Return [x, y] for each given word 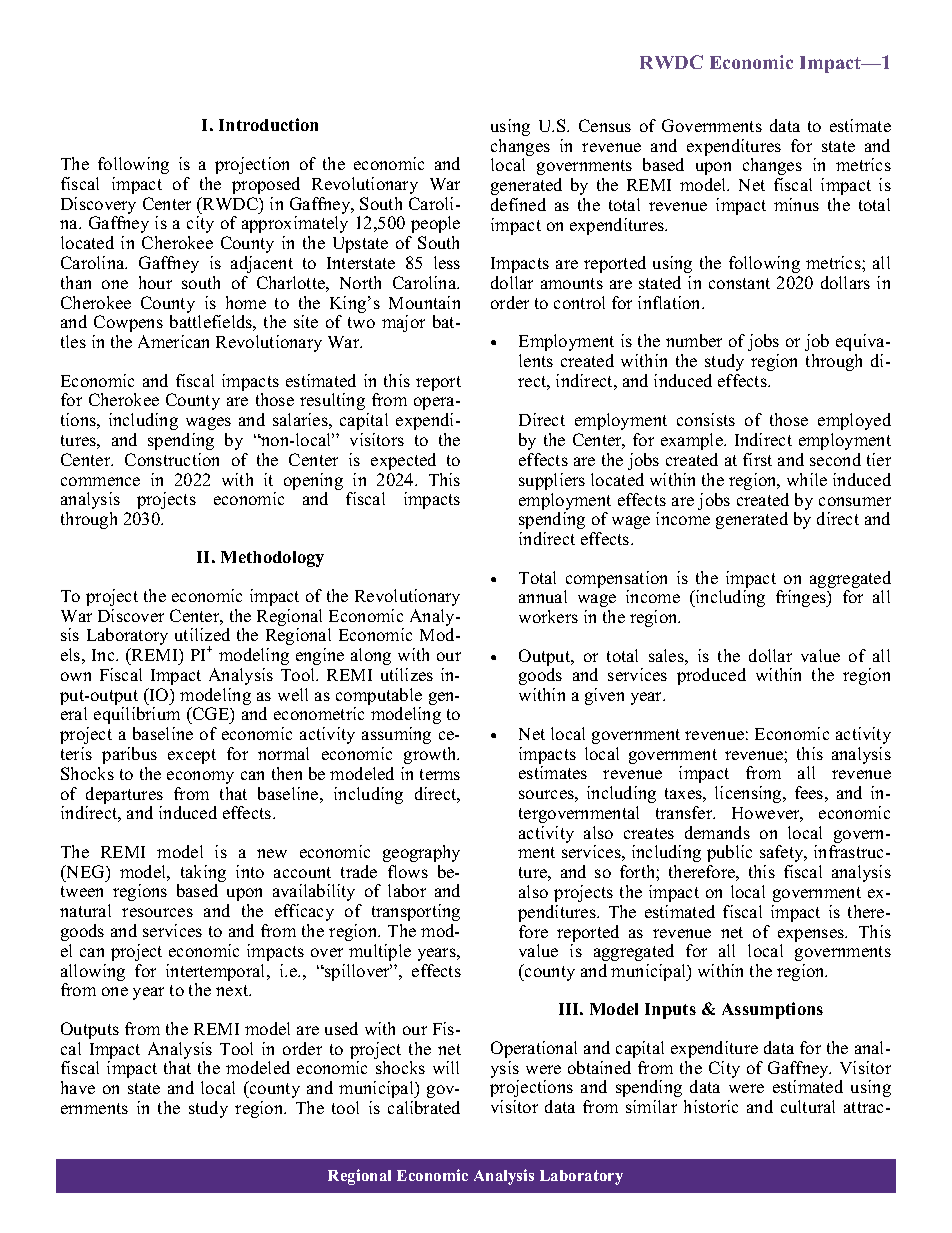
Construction [172, 459]
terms [440, 774]
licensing [749, 794]
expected [403, 461]
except [192, 756]
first [757, 459]
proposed [266, 185]
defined [518, 204]
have [78, 1087]
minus [796, 204]
